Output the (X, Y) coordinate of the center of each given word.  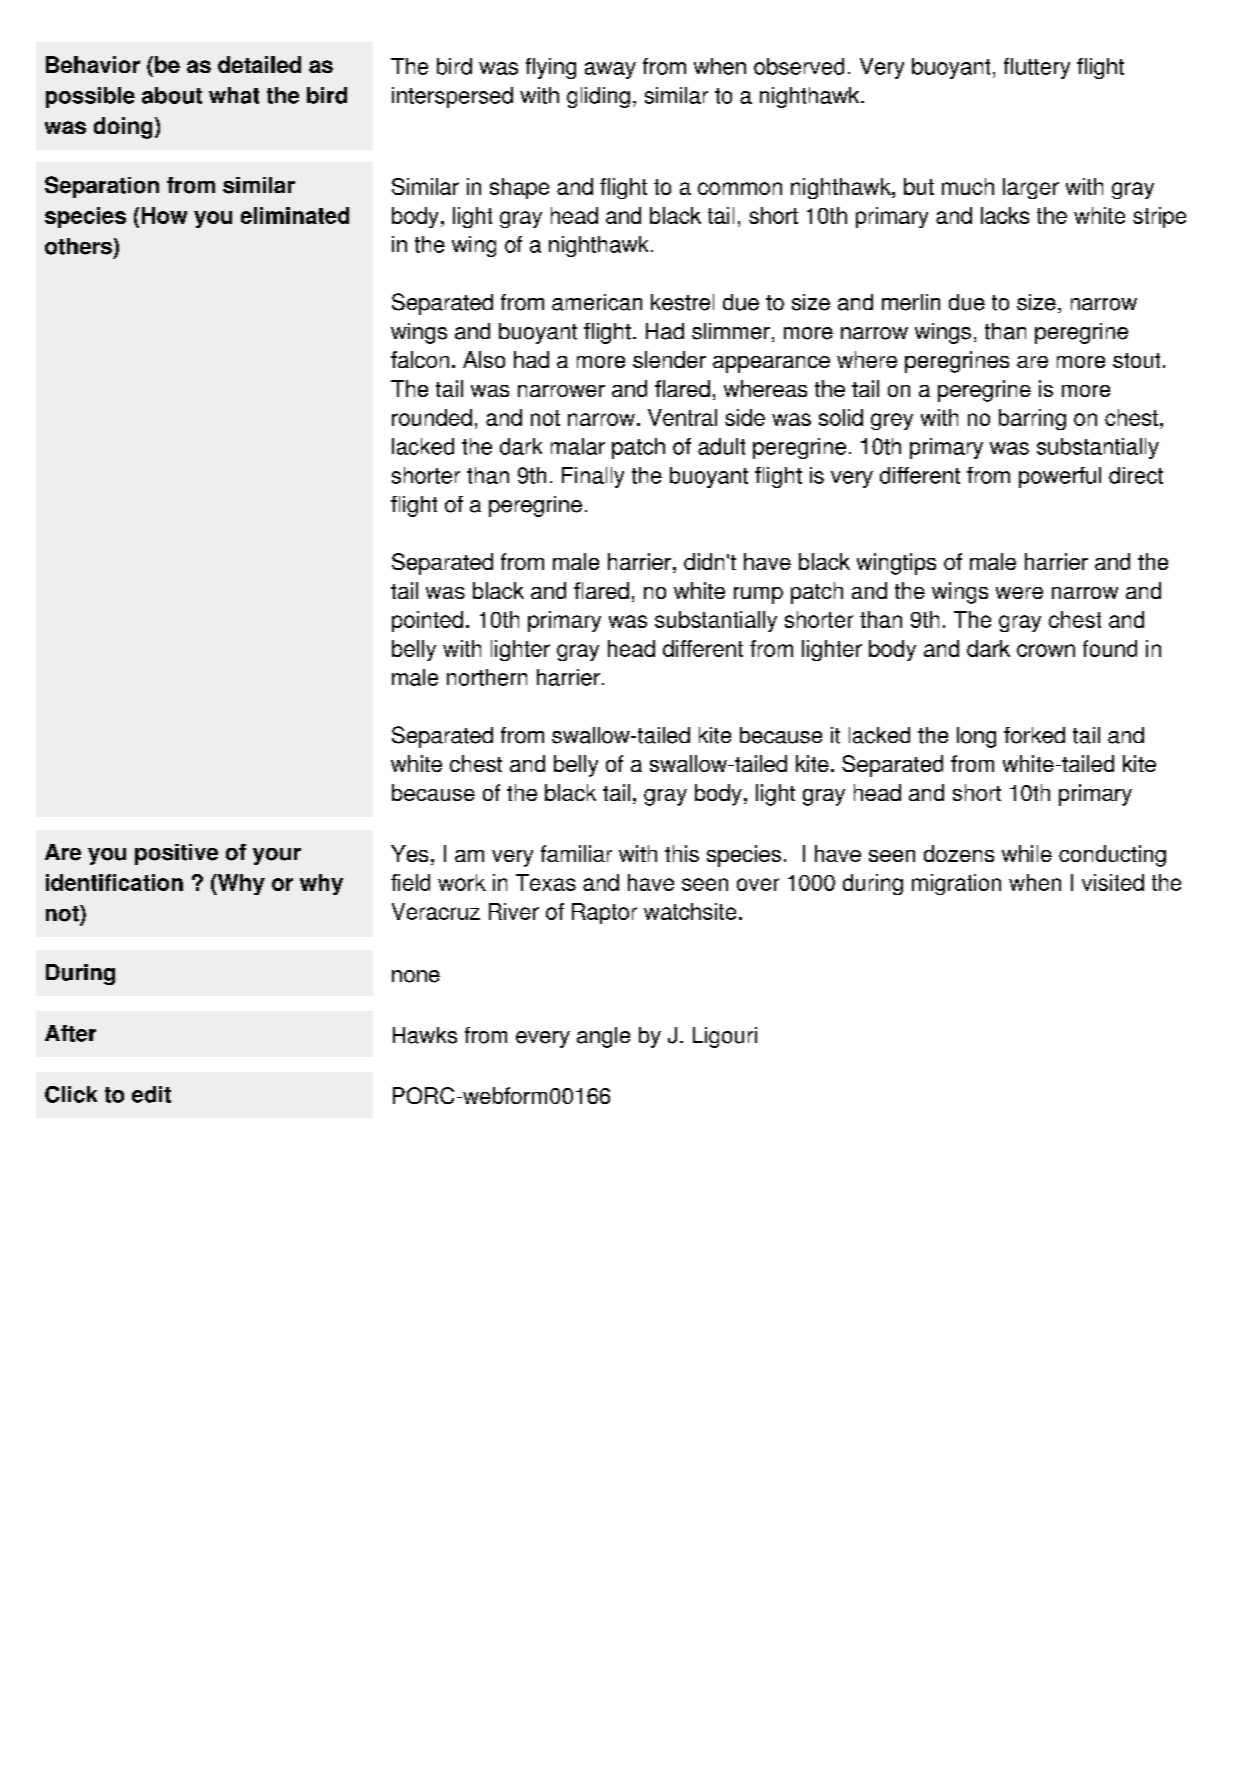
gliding (598, 97)
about (172, 95)
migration (956, 884)
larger (1031, 188)
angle (603, 1037)
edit (151, 1094)
